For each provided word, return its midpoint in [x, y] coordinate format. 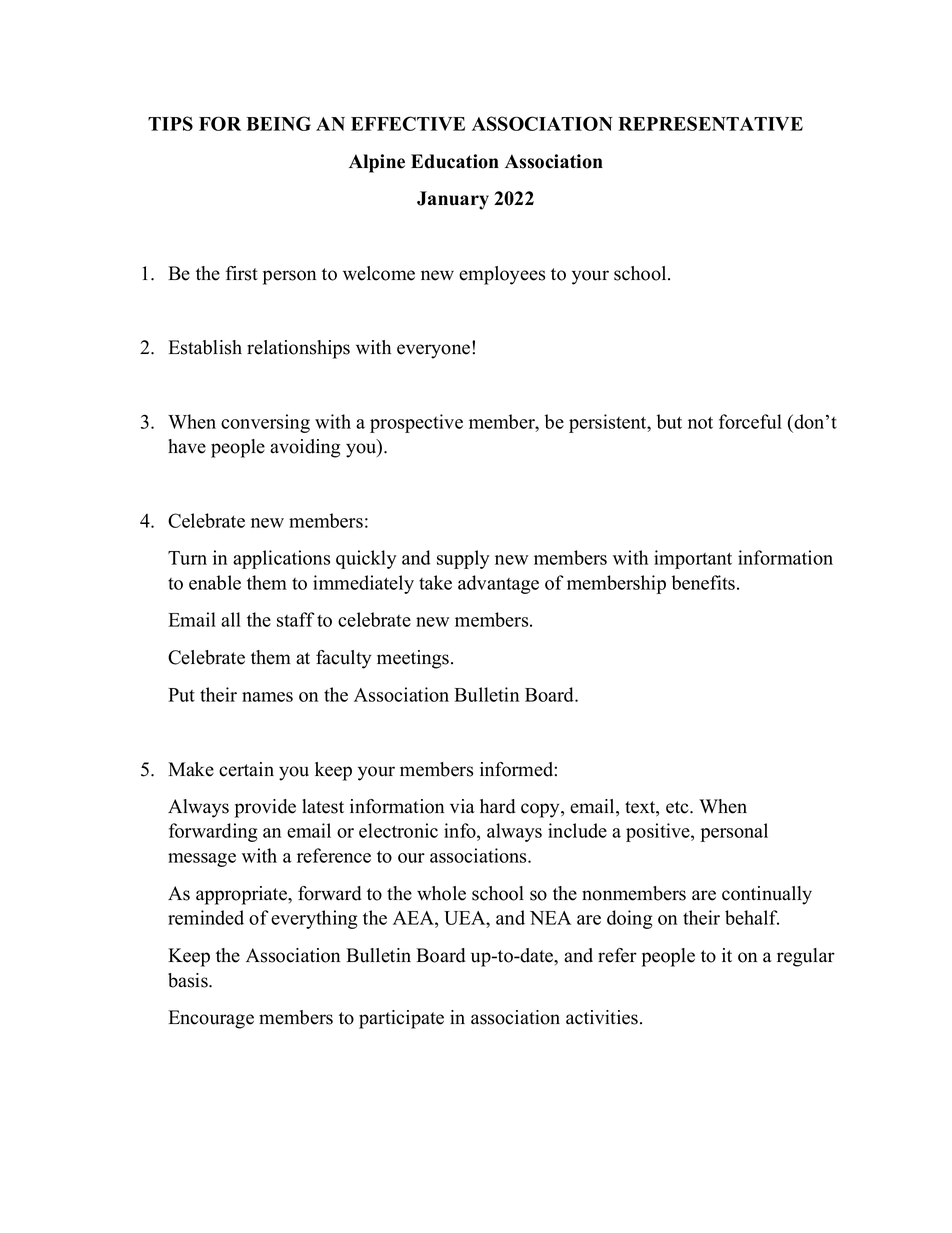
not [700, 422]
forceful [750, 421]
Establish [205, 347]
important [693, 559]
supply [463, 559]
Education [455, 161]
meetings [414, 659]
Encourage [211, 1019]
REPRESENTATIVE [710, 123]
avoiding [305, 448]
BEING [279, 123]
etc [678, 807]
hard [497, 806]
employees [502, 275]
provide [265, 808]
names [267, 697]
